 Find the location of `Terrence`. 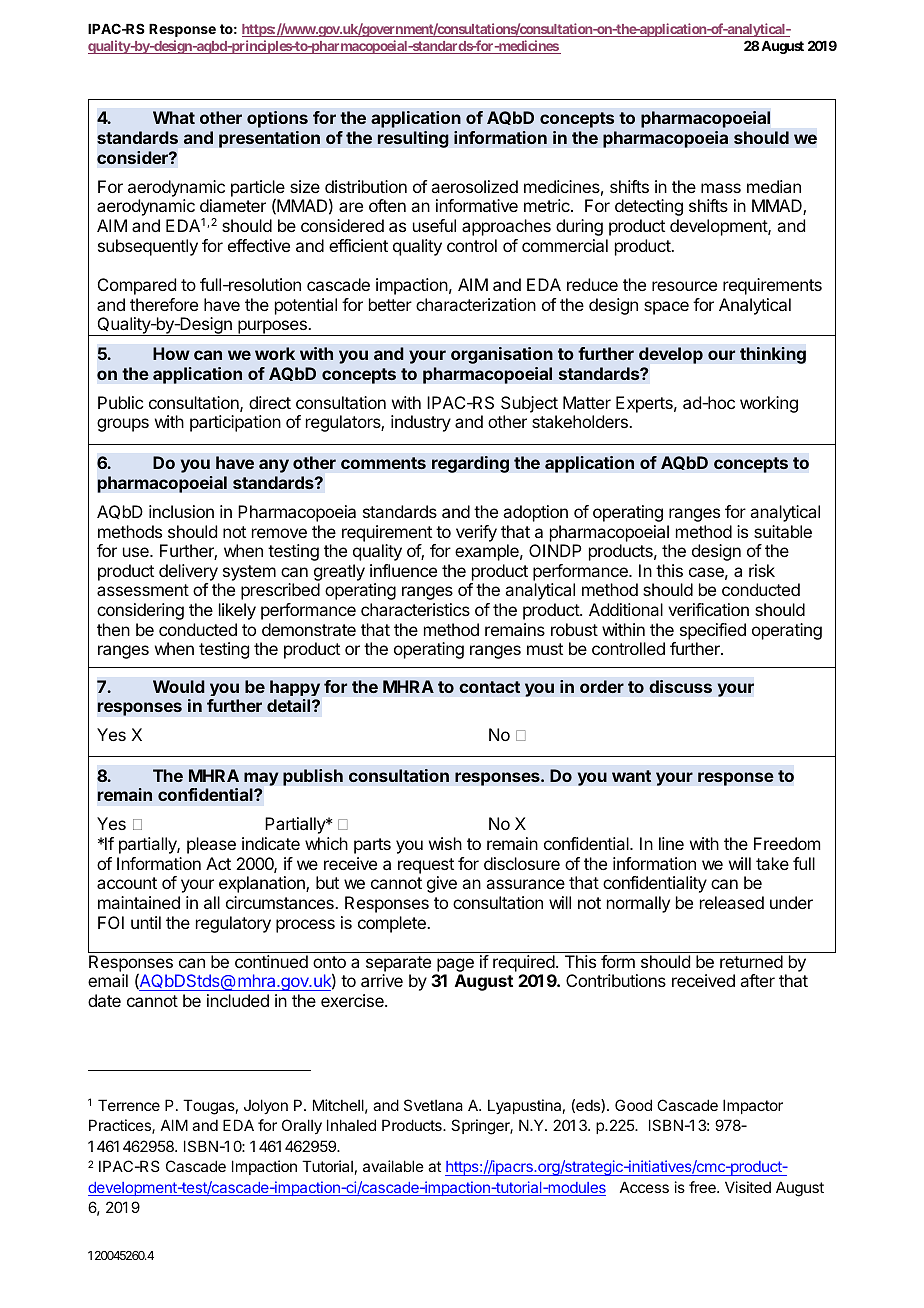

Terrence is located at coordinates (129, 1105).
